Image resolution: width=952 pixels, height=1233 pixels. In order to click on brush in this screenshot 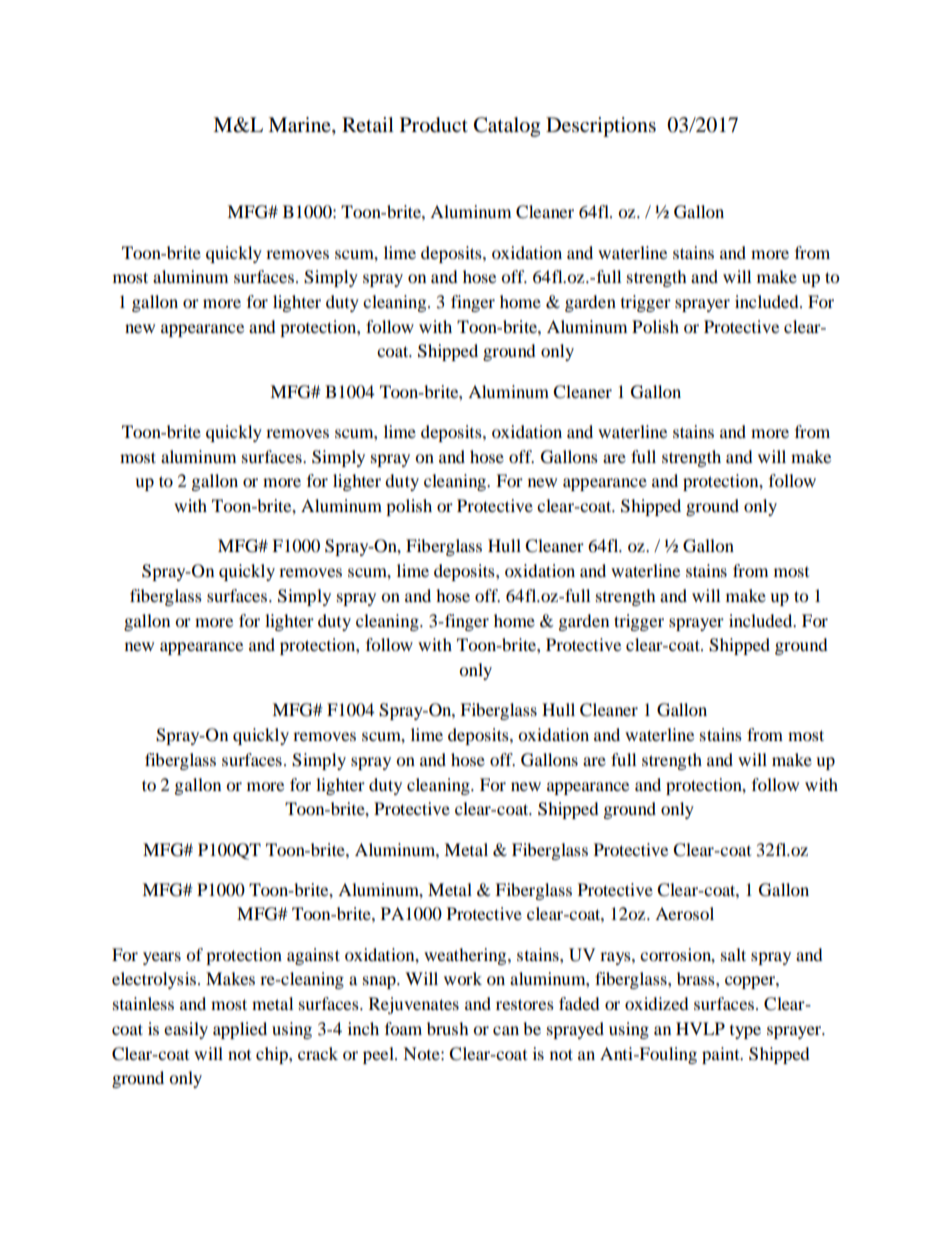, I will do `click(448, 1028)`.
